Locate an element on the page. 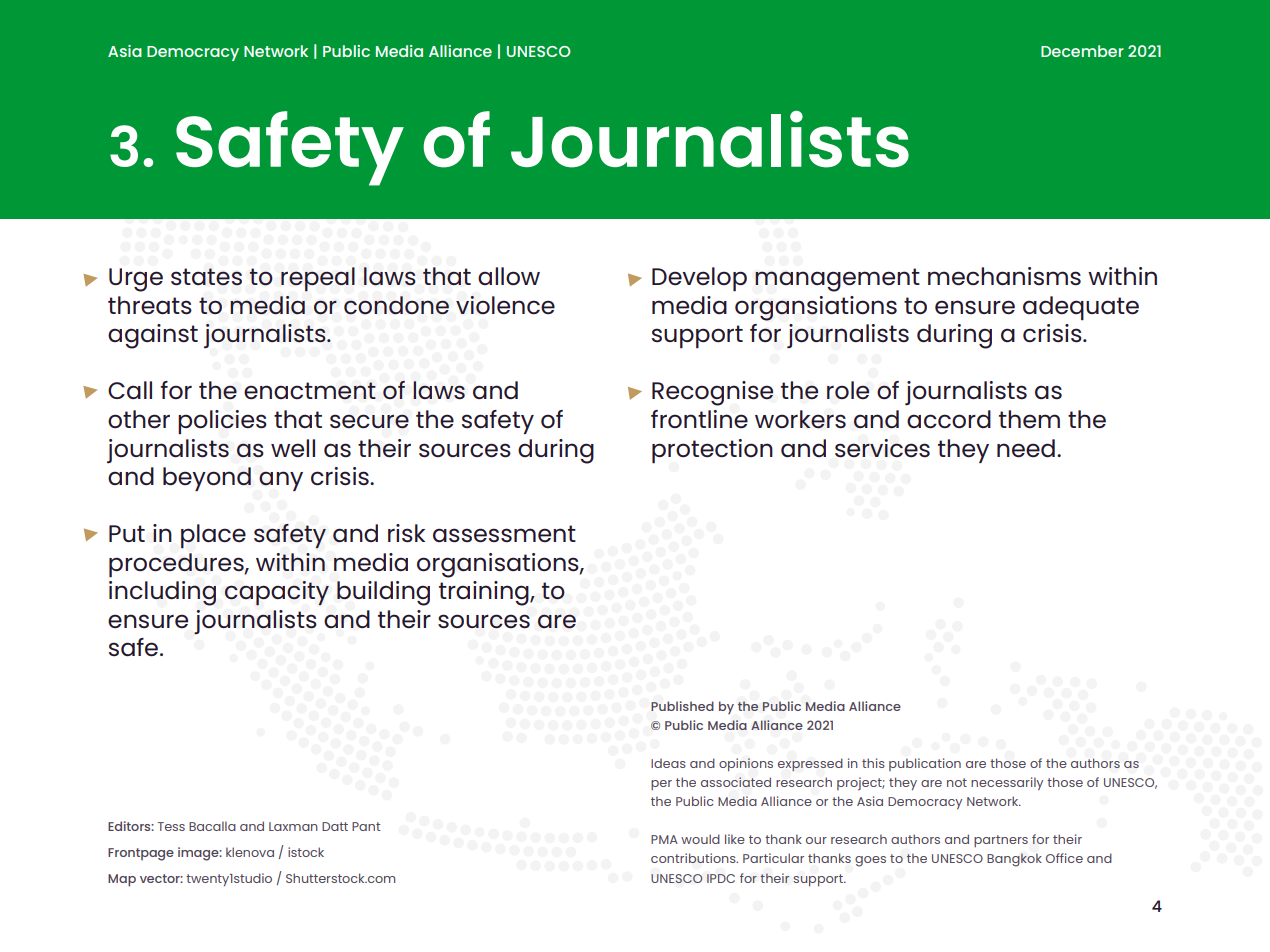  training is located at coordinates (485, 593).
